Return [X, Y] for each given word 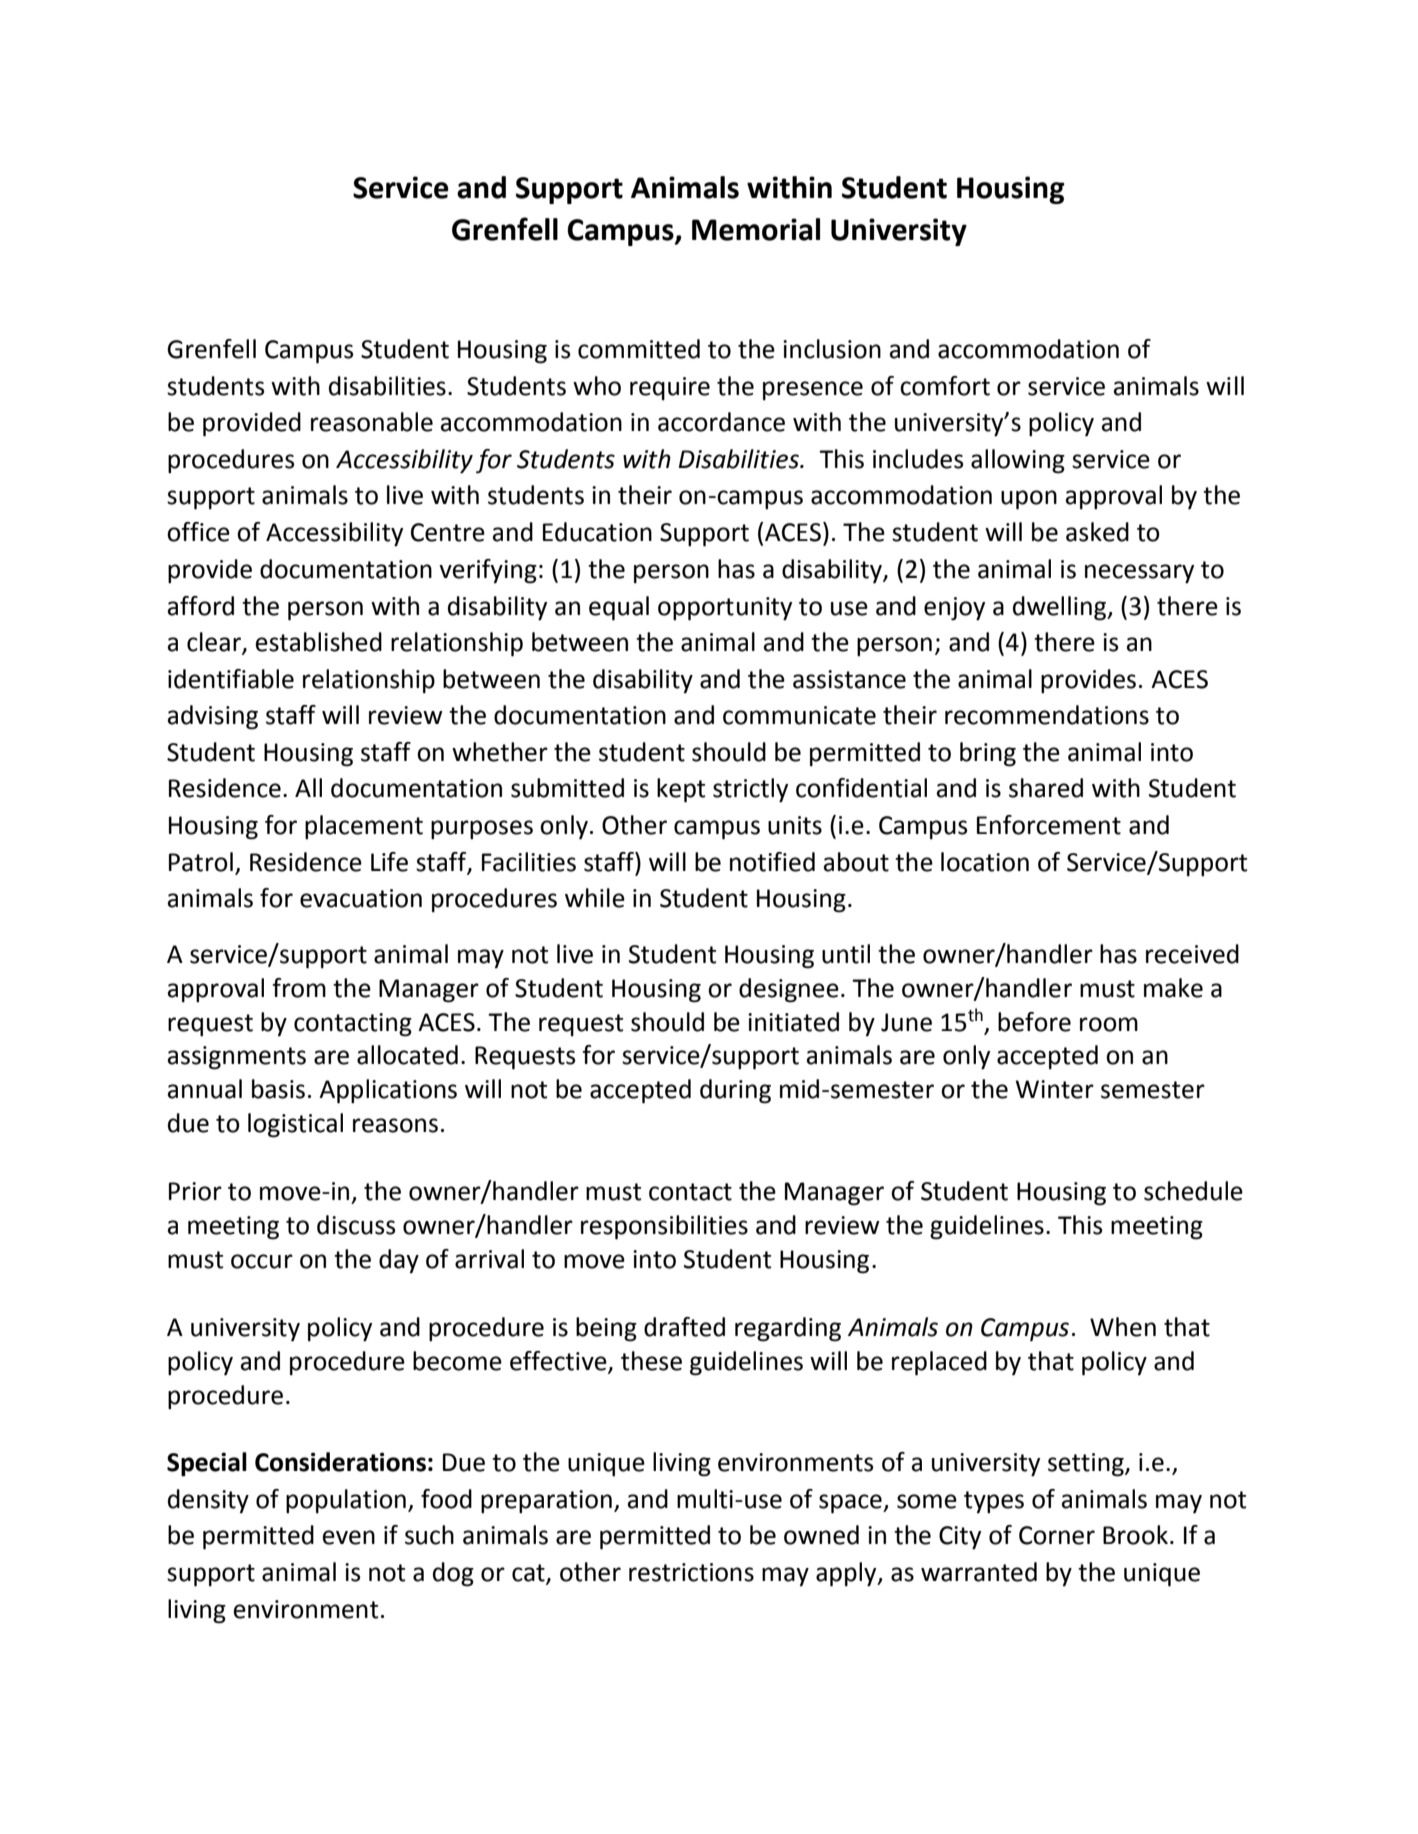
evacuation [361, 898]
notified [772, 862]
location [985, 862]
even [349, 1537]
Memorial [756, 229]
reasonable [372, 422]
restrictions [691, 1572]
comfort [945, 386]
